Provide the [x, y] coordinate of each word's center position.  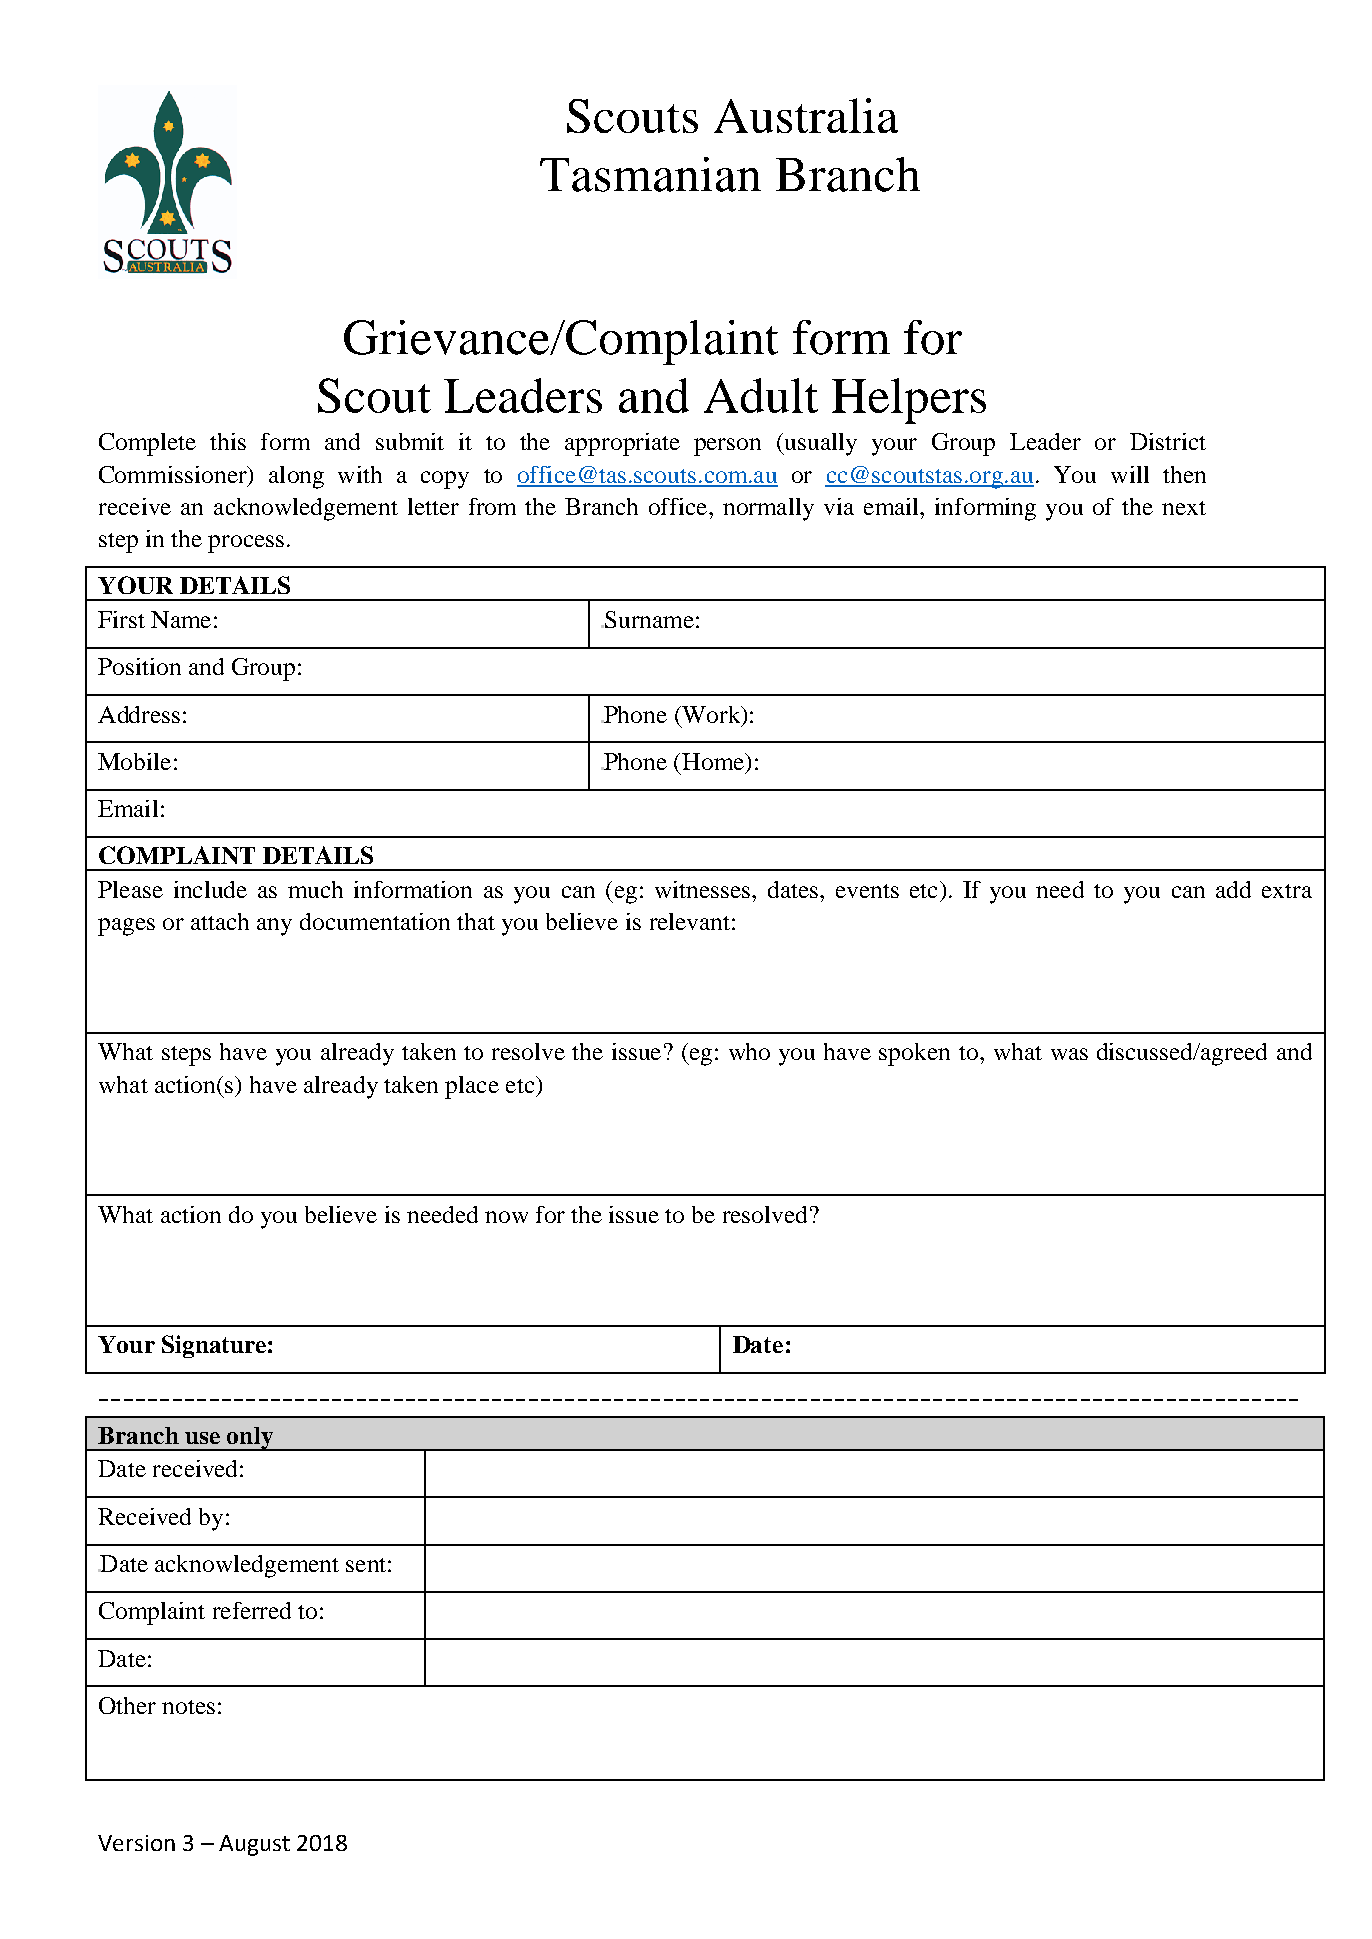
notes [188, 1707]
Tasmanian [650, 174]
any [274, 927]
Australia [806, 115]
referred [252, 1610]
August [254, 1845]
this [228, 441]
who [749, 1051]
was [1069, 1054]
